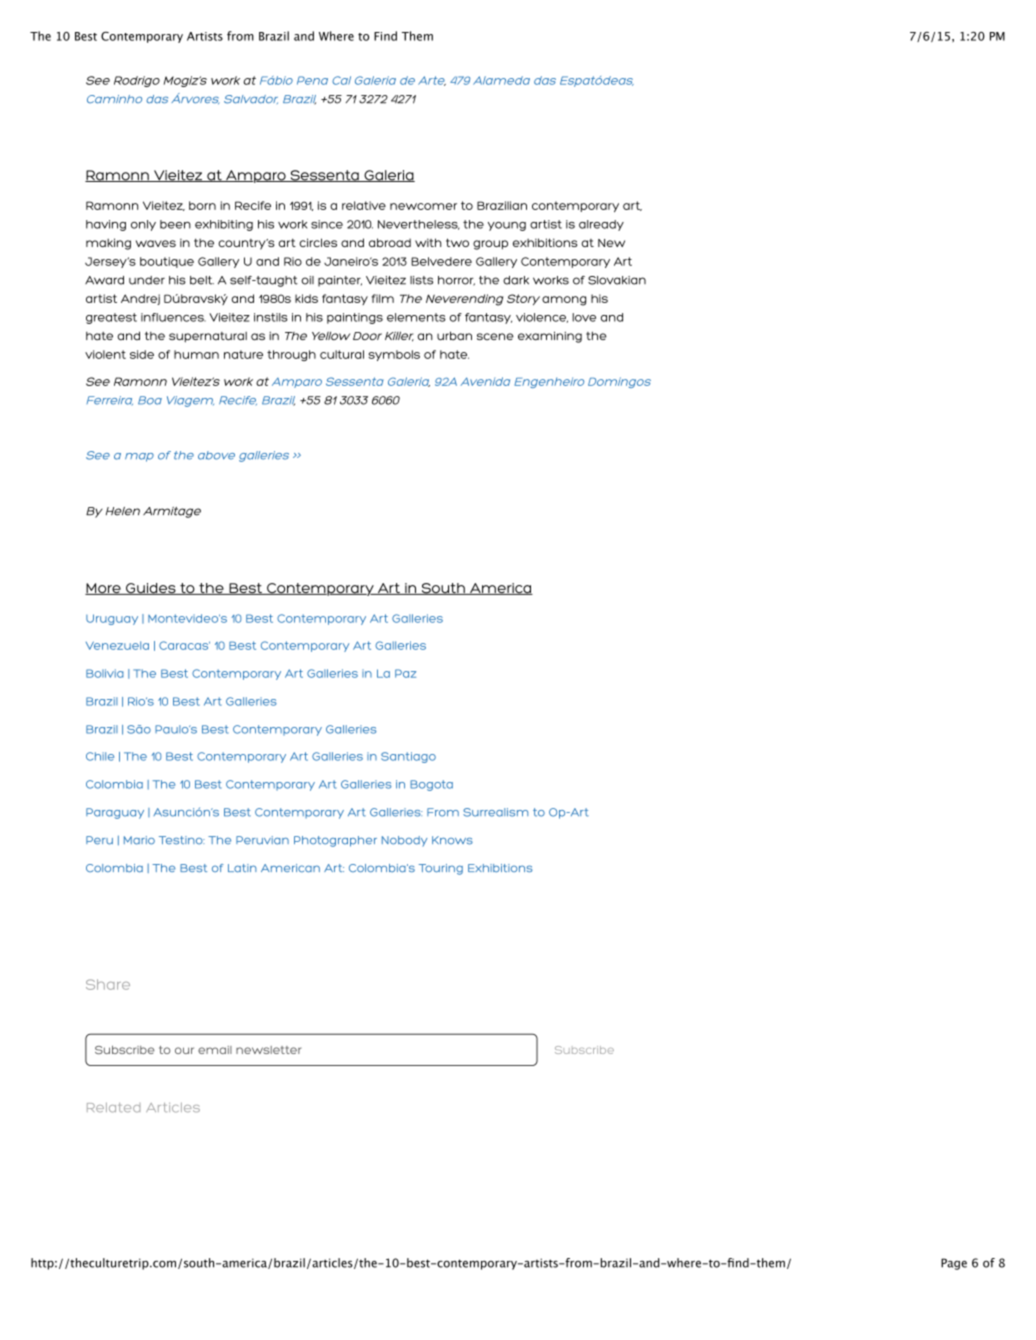 The image size is (1036, 1340). Describe the element at coordinates (224, 225) in the image. I see `exhibiting` at that location.
